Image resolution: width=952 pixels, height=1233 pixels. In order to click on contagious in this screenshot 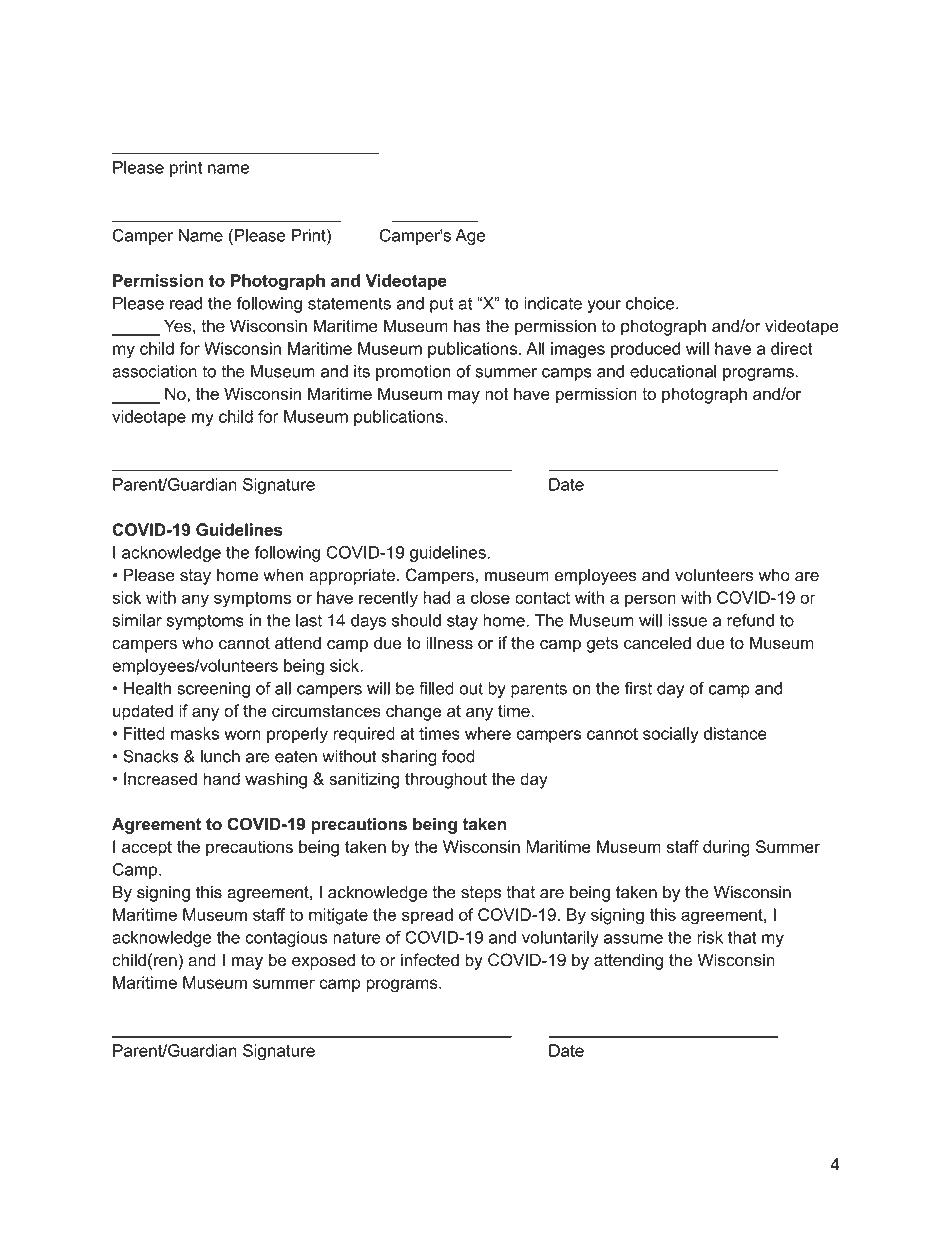, I will do `click(286, 939)`.
